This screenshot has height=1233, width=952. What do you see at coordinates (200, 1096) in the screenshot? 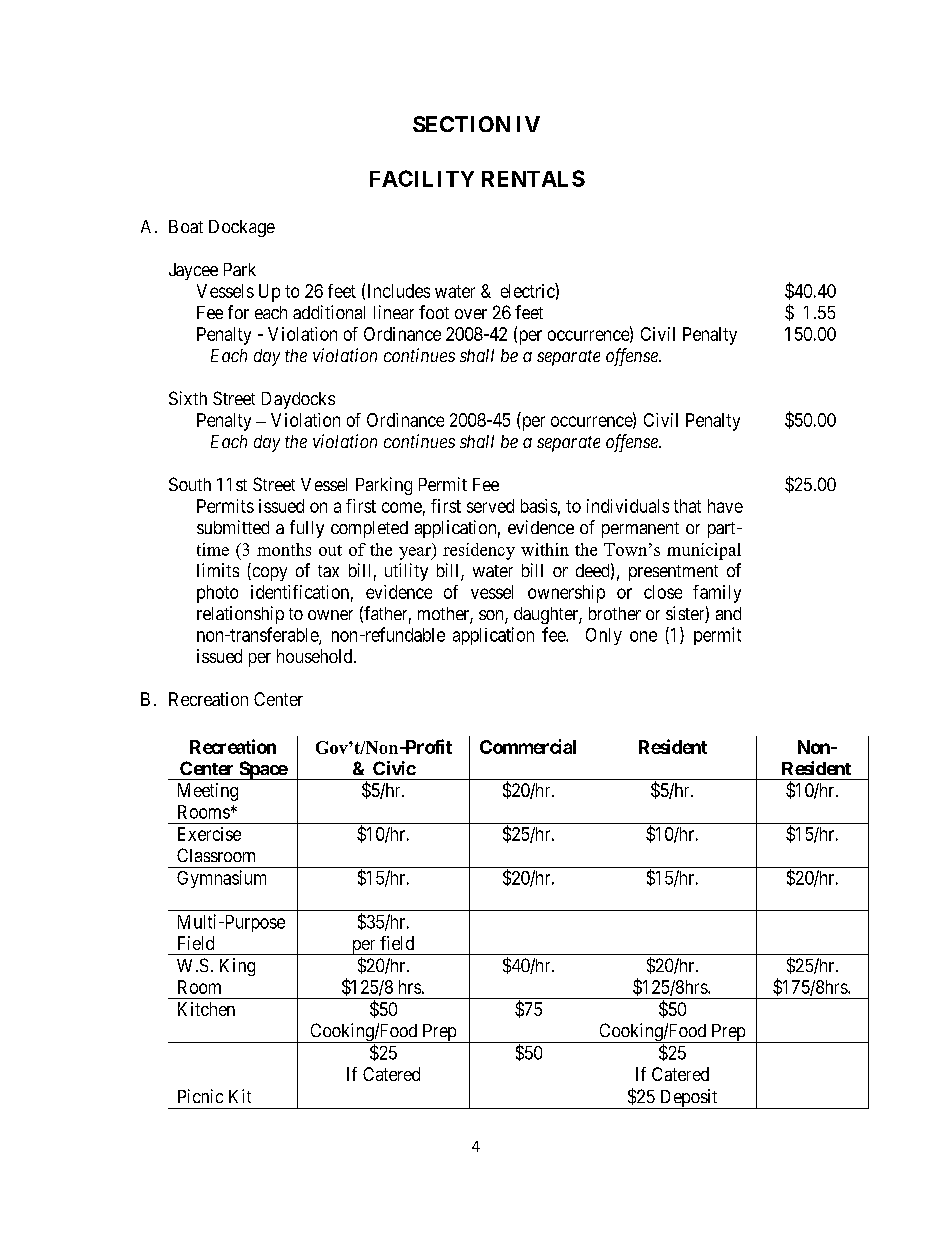
I see `Picnic` at bounding box center [200, 1096].
